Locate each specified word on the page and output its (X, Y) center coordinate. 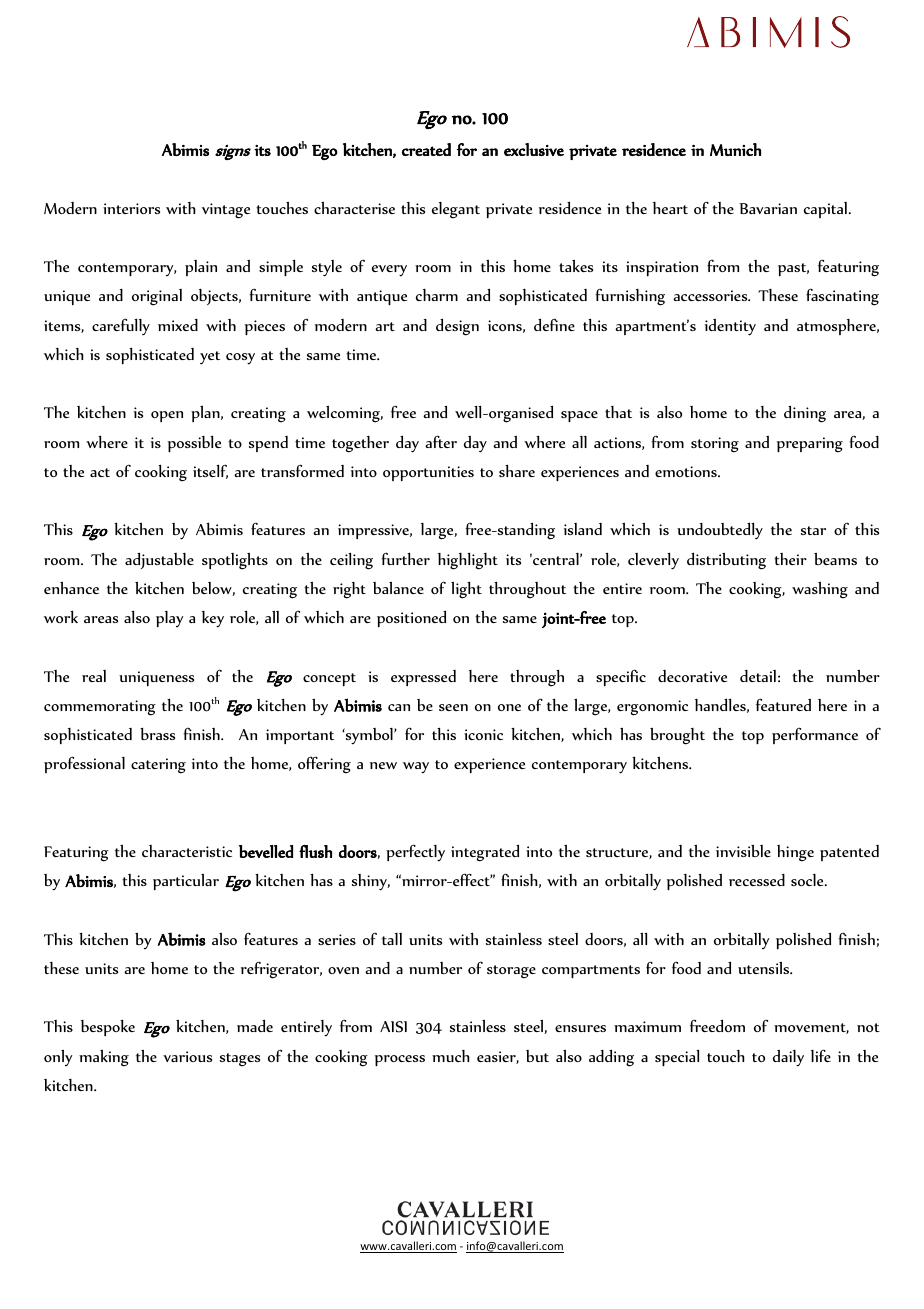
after (441, 441)
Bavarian (768, 208)
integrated (485, 853)
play (169, 619)
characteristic (187, 851)
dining (805, 414)
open (167, 416)
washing (820, 590)
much (451, 1056)
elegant (456, 210)
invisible (743, 851)
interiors (131, 208)
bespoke (108, 1027)
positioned (411, 619)
